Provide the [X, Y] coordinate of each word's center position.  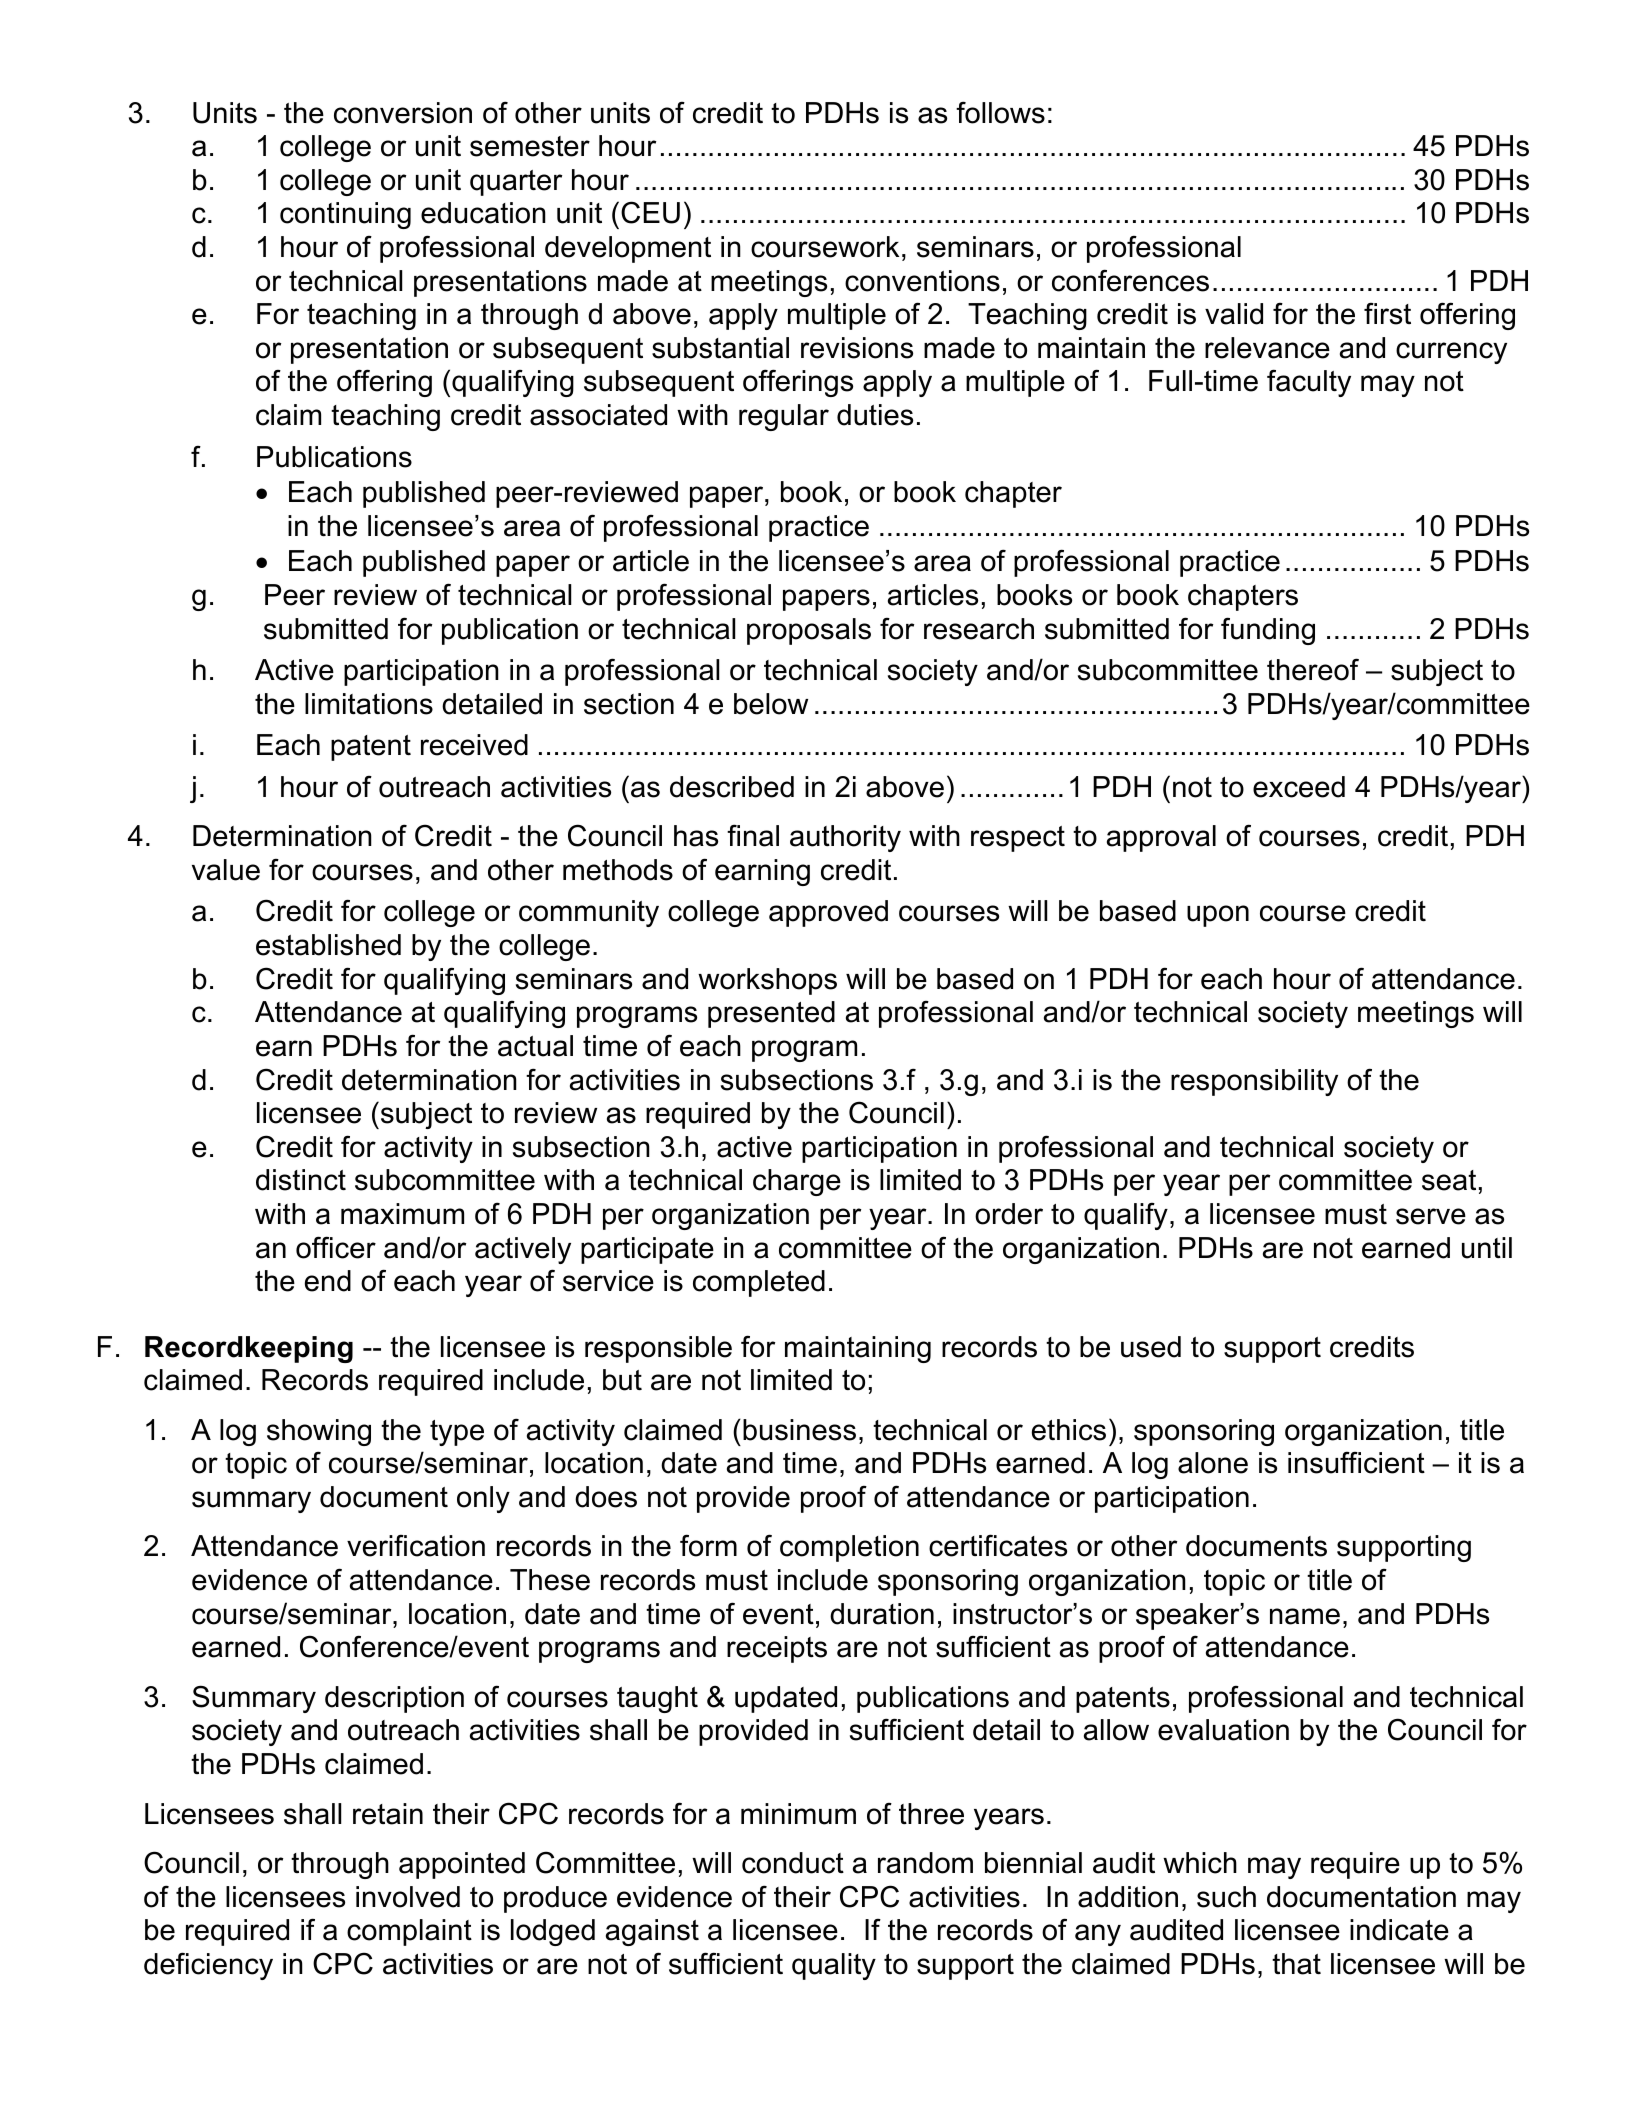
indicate [1399, 1930]
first [1387, 314]
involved [408, 1897]
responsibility [1254, 1082]
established [328, 945]
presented [771, 1014]
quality [834, 1966]
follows [1000, 112]
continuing [345, 215]
